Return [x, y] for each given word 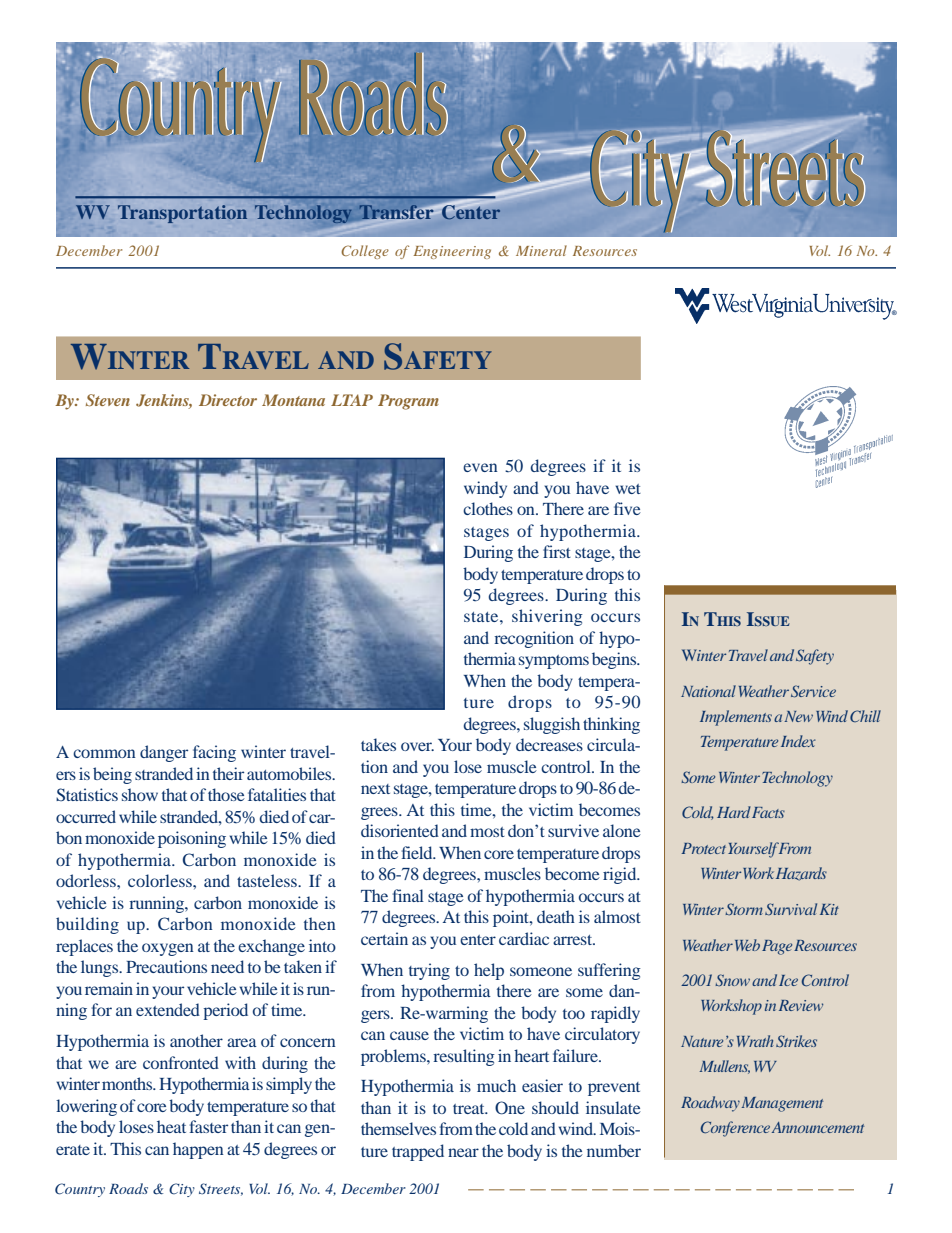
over [417, 746]
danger [164, 753]
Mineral [541, 250]
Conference [735, 1129]
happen [198, 1150]
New [798, 716]
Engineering [452, 252]
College [365, 252]
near [463, 1152]
